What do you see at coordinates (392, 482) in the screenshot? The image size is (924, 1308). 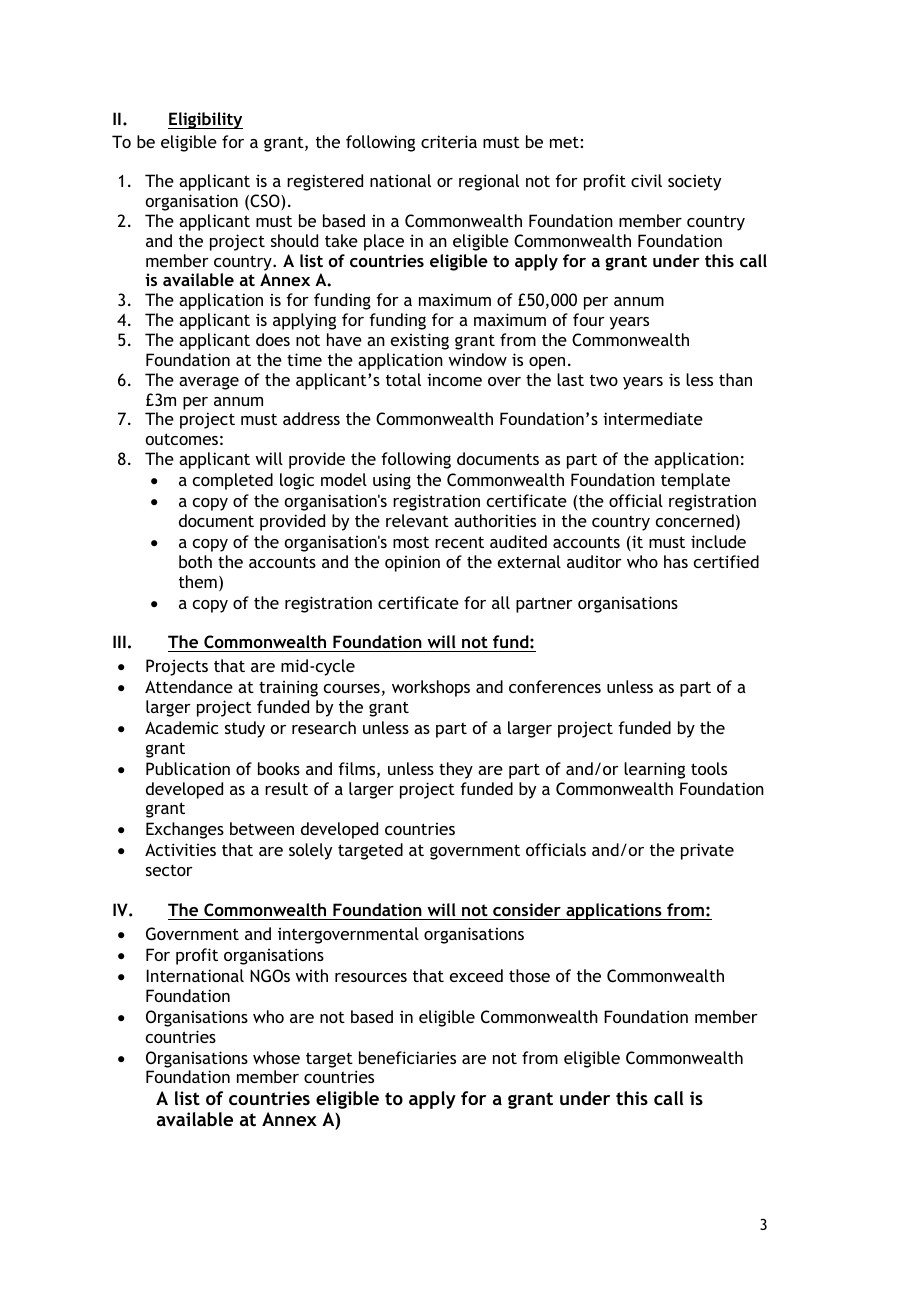 I see `using` at bounding box center [392, 482].
